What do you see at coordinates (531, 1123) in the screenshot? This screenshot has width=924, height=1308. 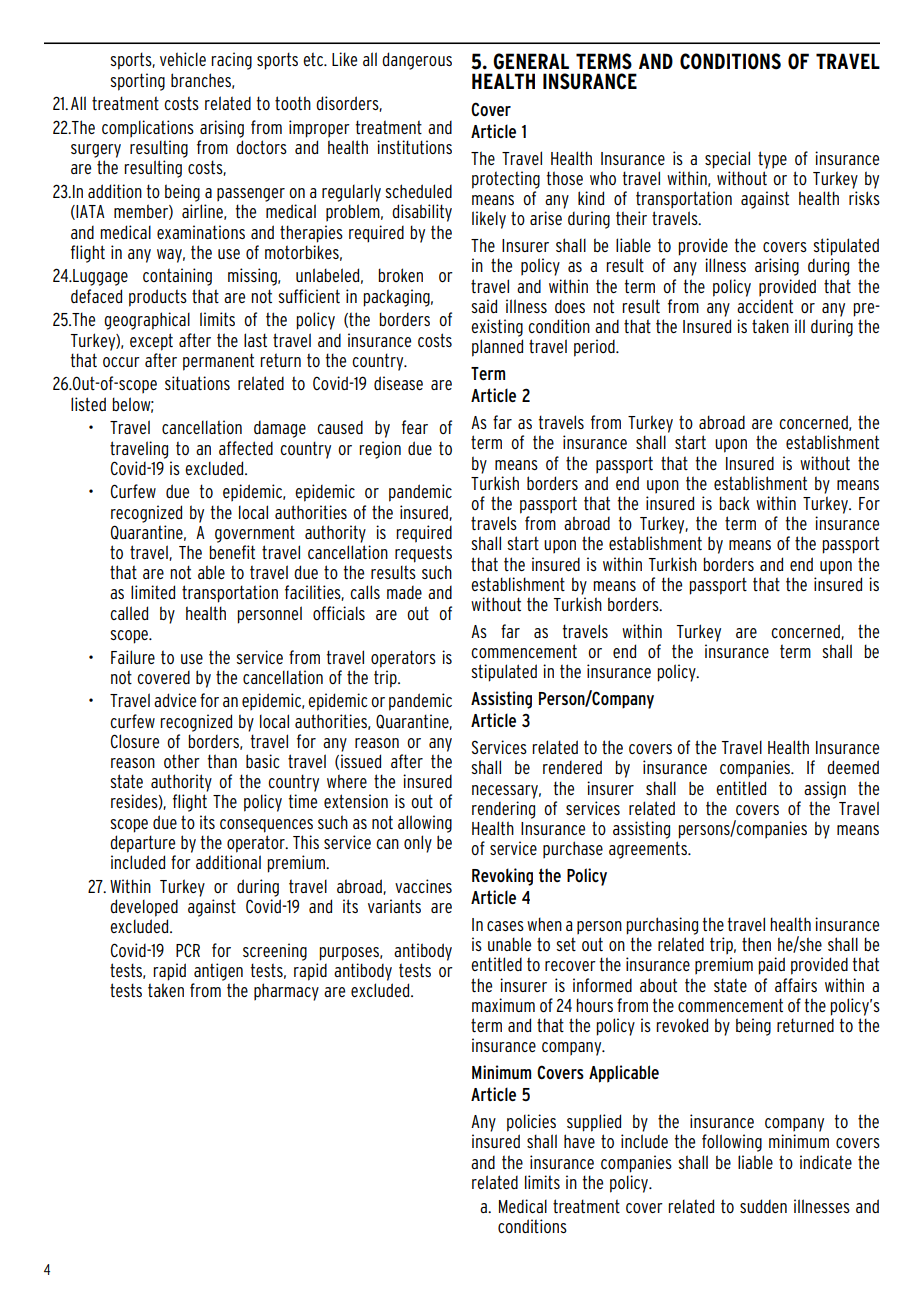 I see `policies` at bounding box center [531, 1123].
